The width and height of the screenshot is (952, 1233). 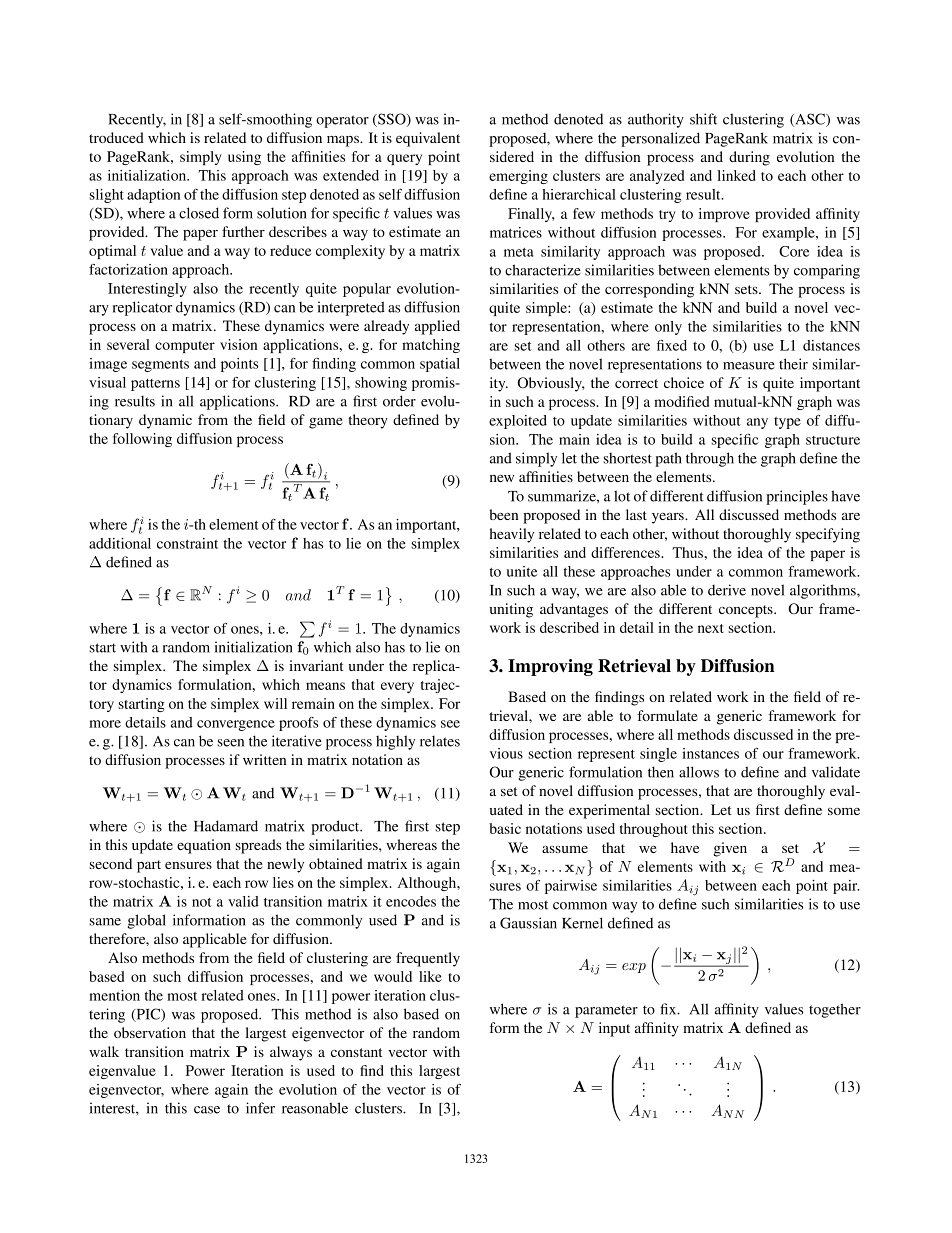 I want to click on constant, so click(x=357, y=1052).
